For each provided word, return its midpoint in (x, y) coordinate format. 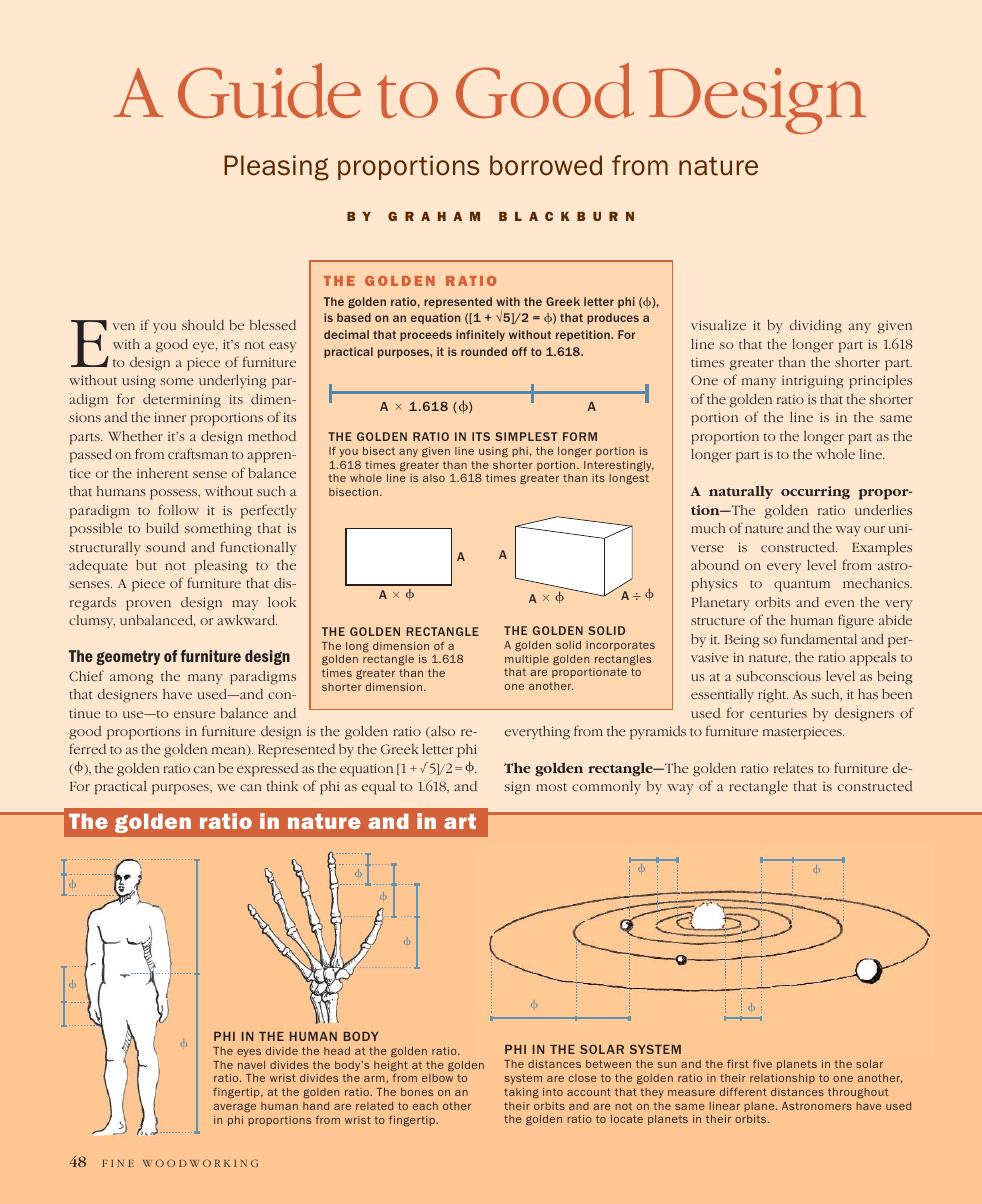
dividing (816, 327)
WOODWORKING (200, 1163)
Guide (269, 90)
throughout (858, 1093)
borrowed (546, 165)
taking (521, 1093)
